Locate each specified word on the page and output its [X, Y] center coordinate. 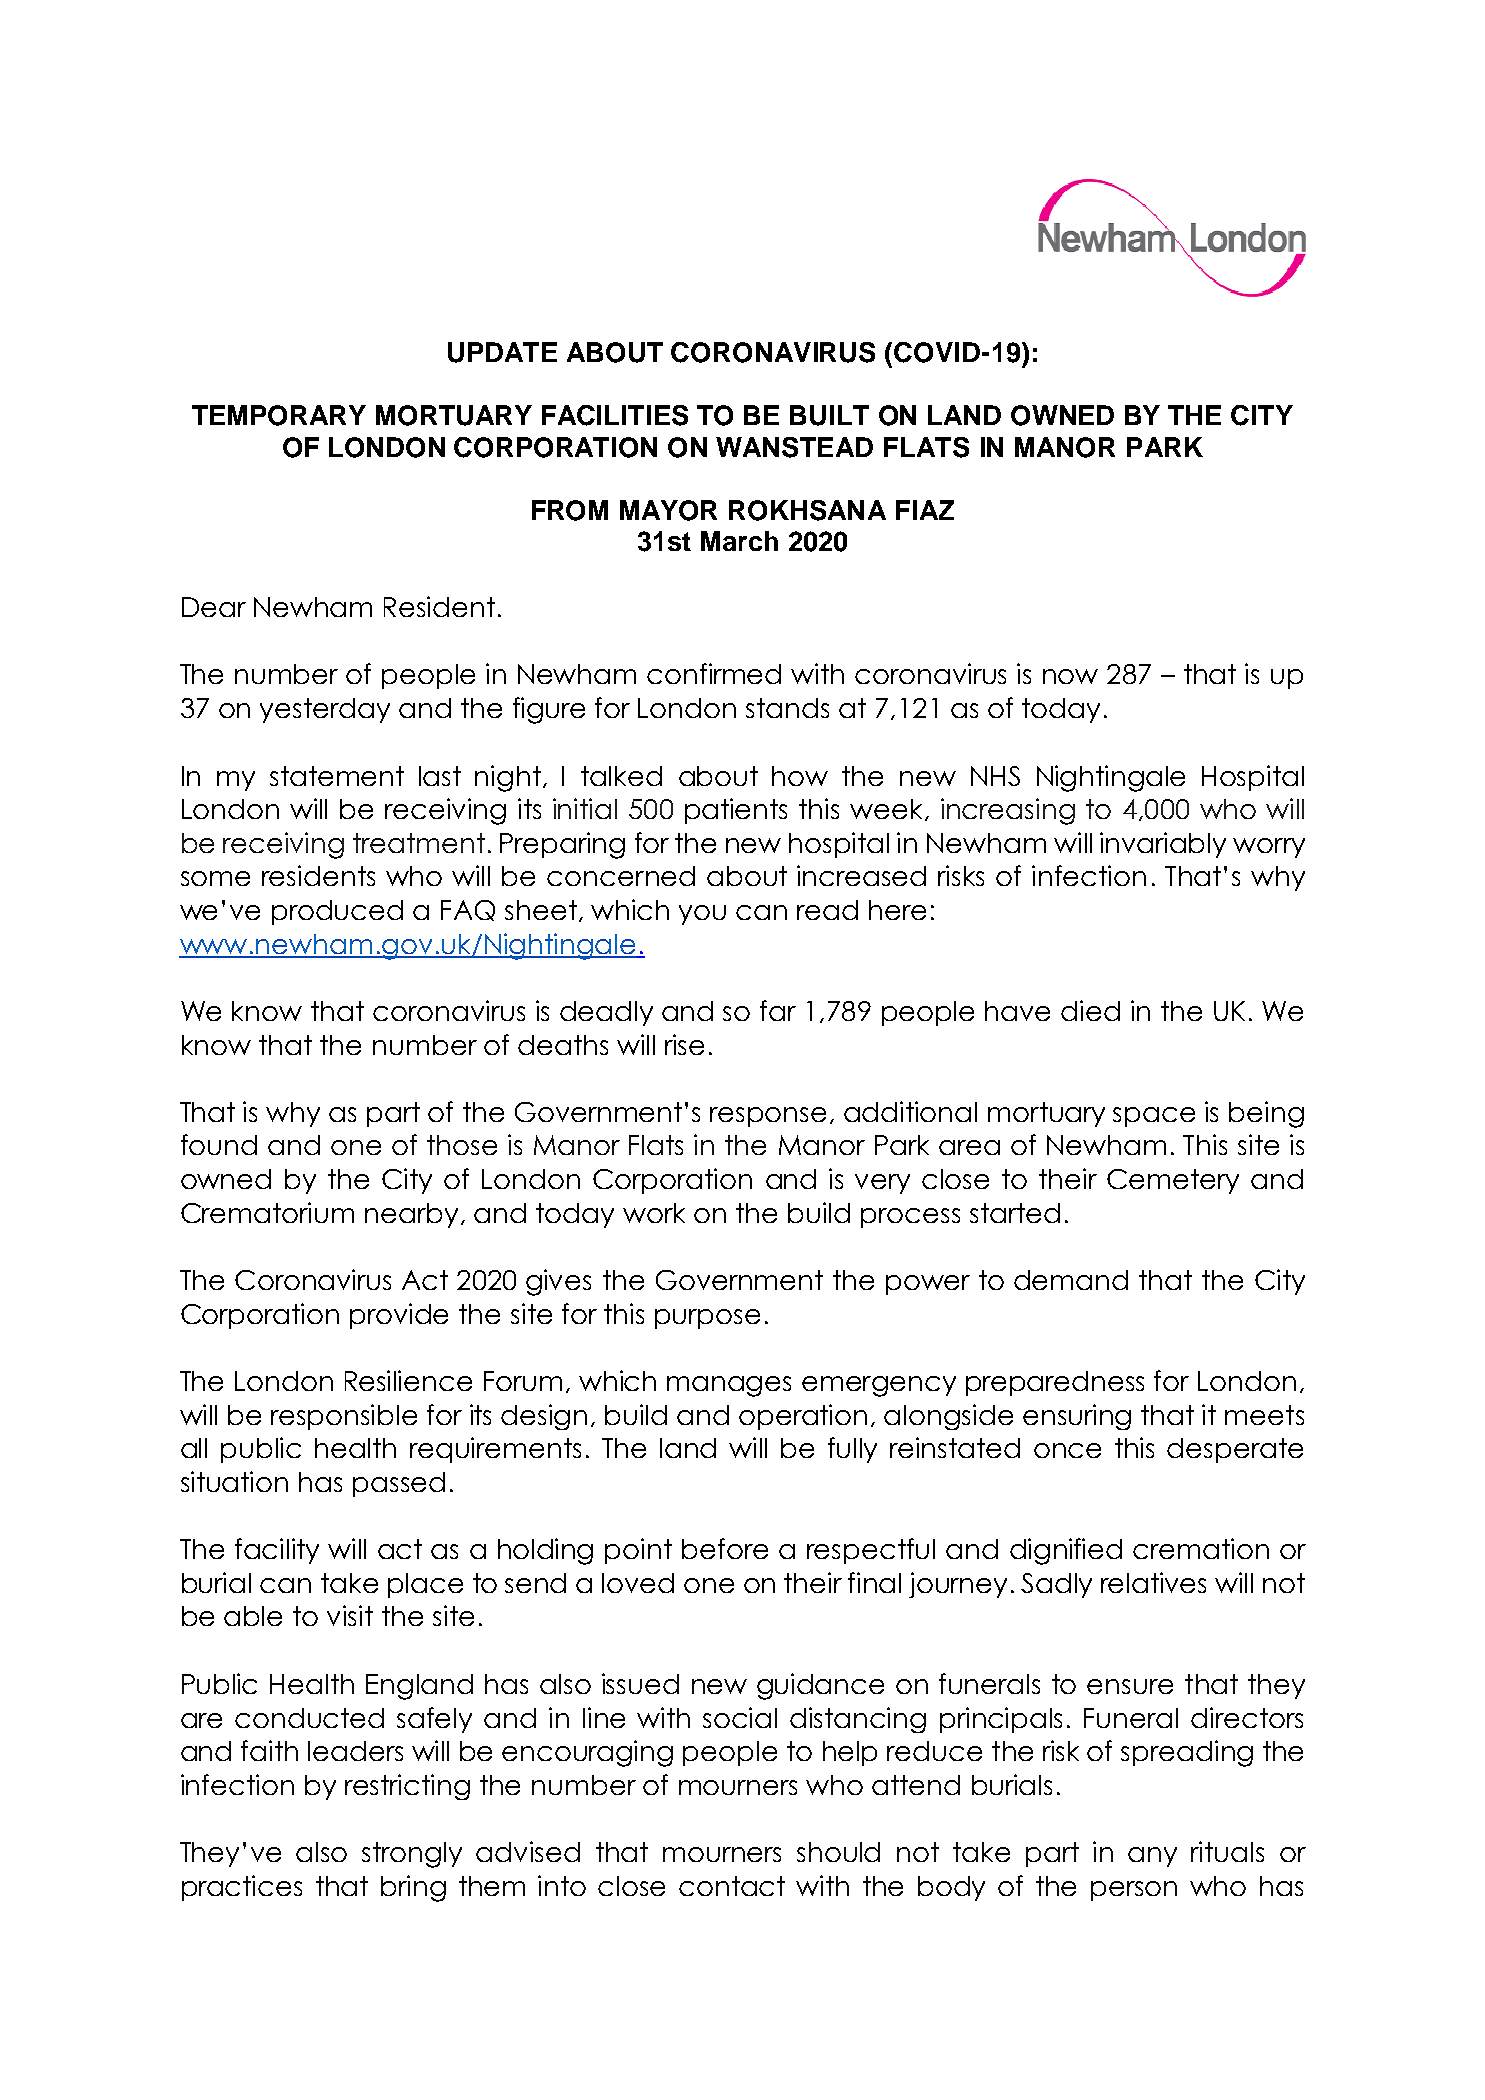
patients [736, 811]
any [1152, 1857]
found [219, 1144]
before [725, 1548]
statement [337, 776]
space [1154, 1117]
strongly [412, 1855]
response [768, 1117]
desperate [1235, 1450]
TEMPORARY [279, 415]
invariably [1163, 845]
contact [732, 1886]
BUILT [829, 415]
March [739, 541]
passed [399, 1484]
